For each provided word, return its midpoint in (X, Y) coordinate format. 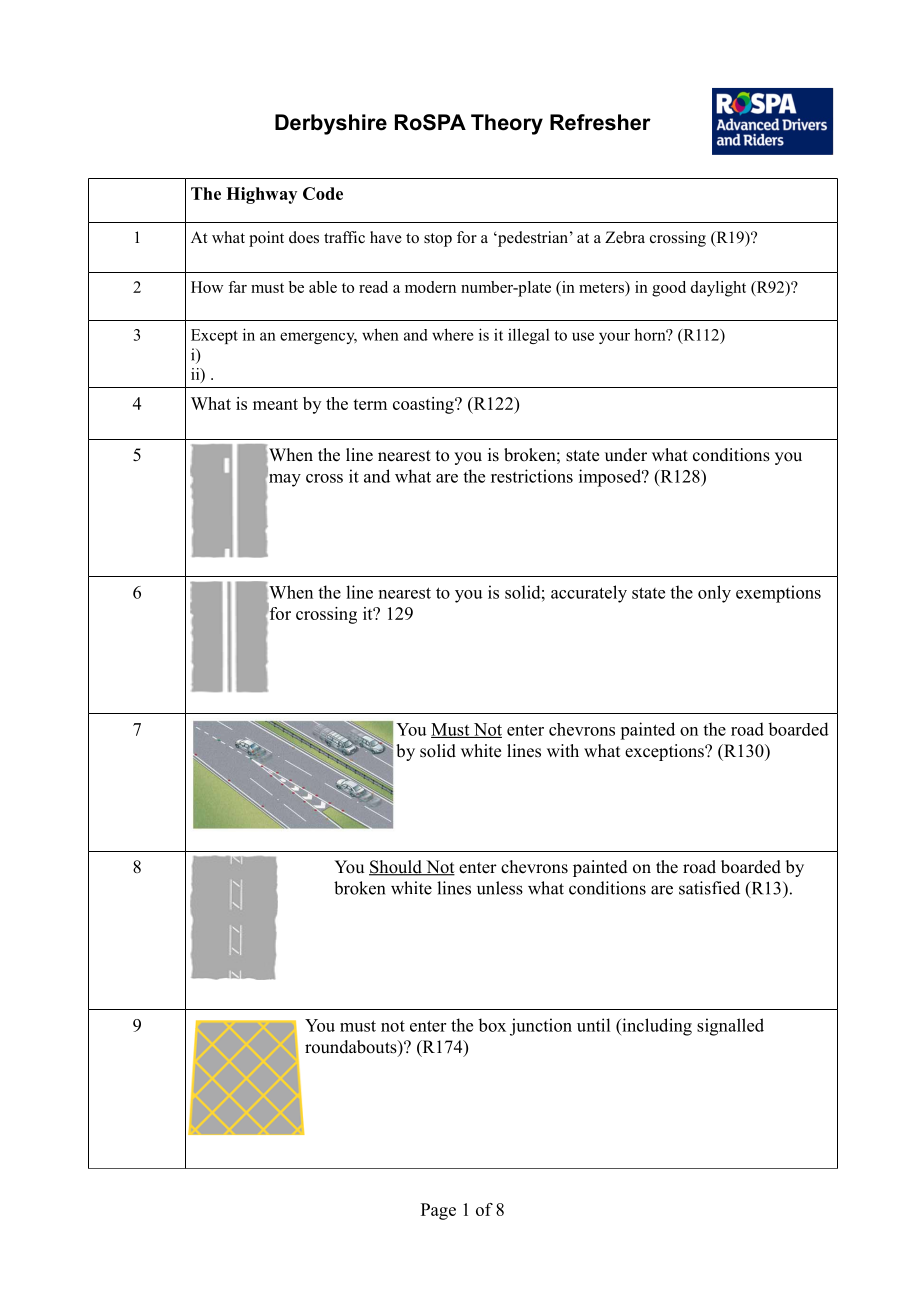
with (563, 750)
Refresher (600, 122)
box (492, 1025)
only (714, 594)
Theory (507, 124)
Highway (261, 195)
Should (396, 868)
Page (438, 1211)
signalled (730, 1027)
